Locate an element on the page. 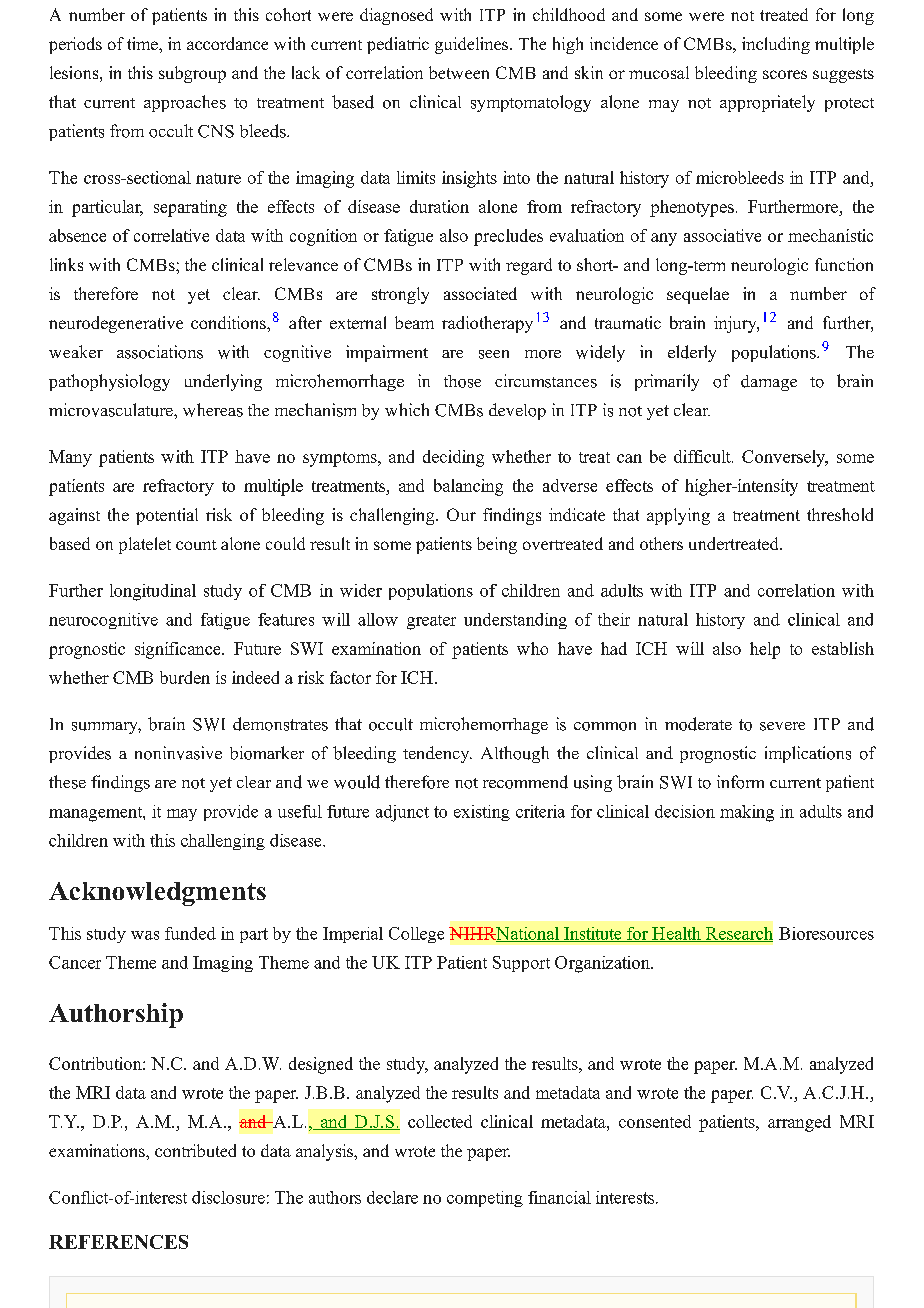 The width and height of the page is (924, 1308). Research is located at coordinates (738, 934).
